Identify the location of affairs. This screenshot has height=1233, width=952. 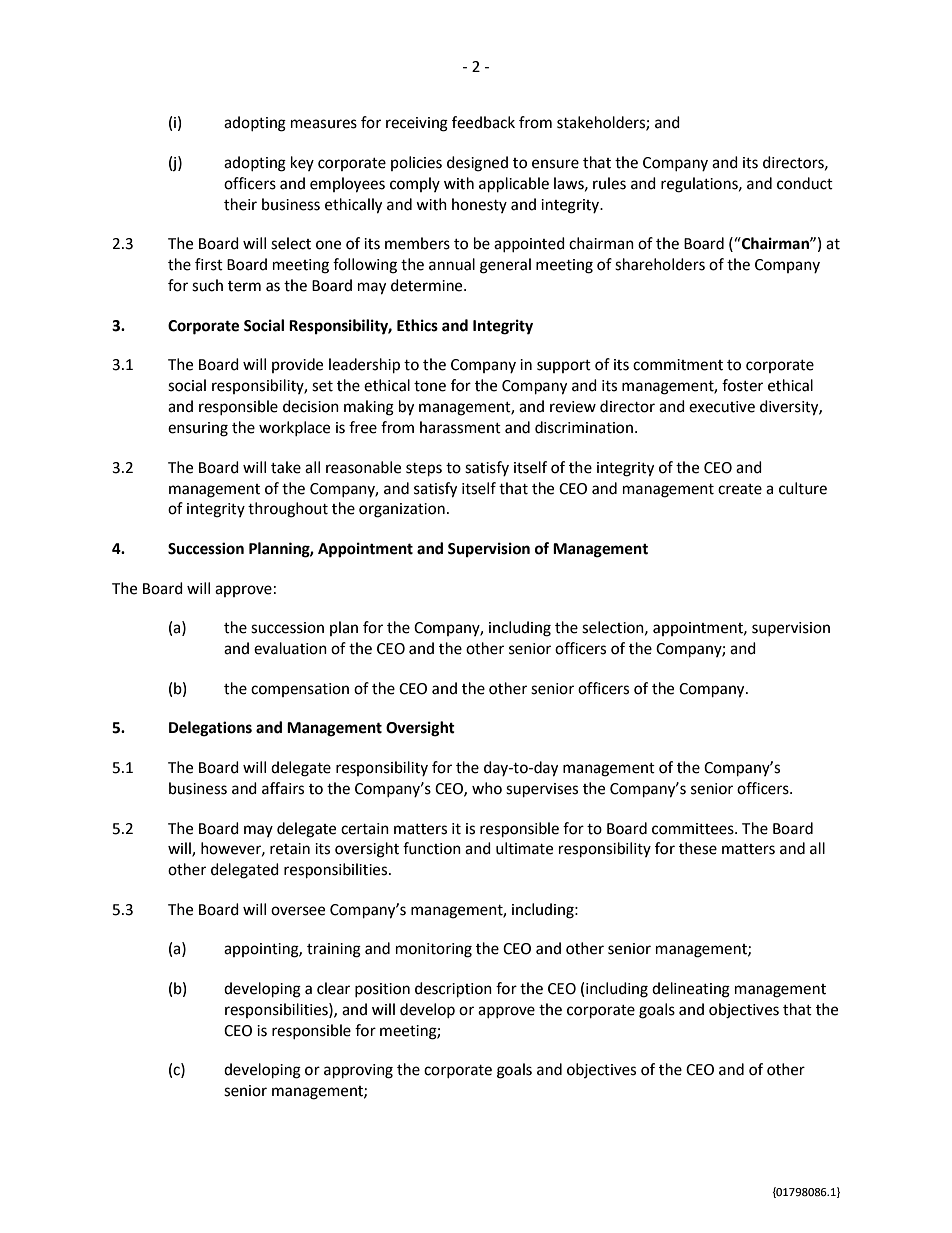
(283, 788).
